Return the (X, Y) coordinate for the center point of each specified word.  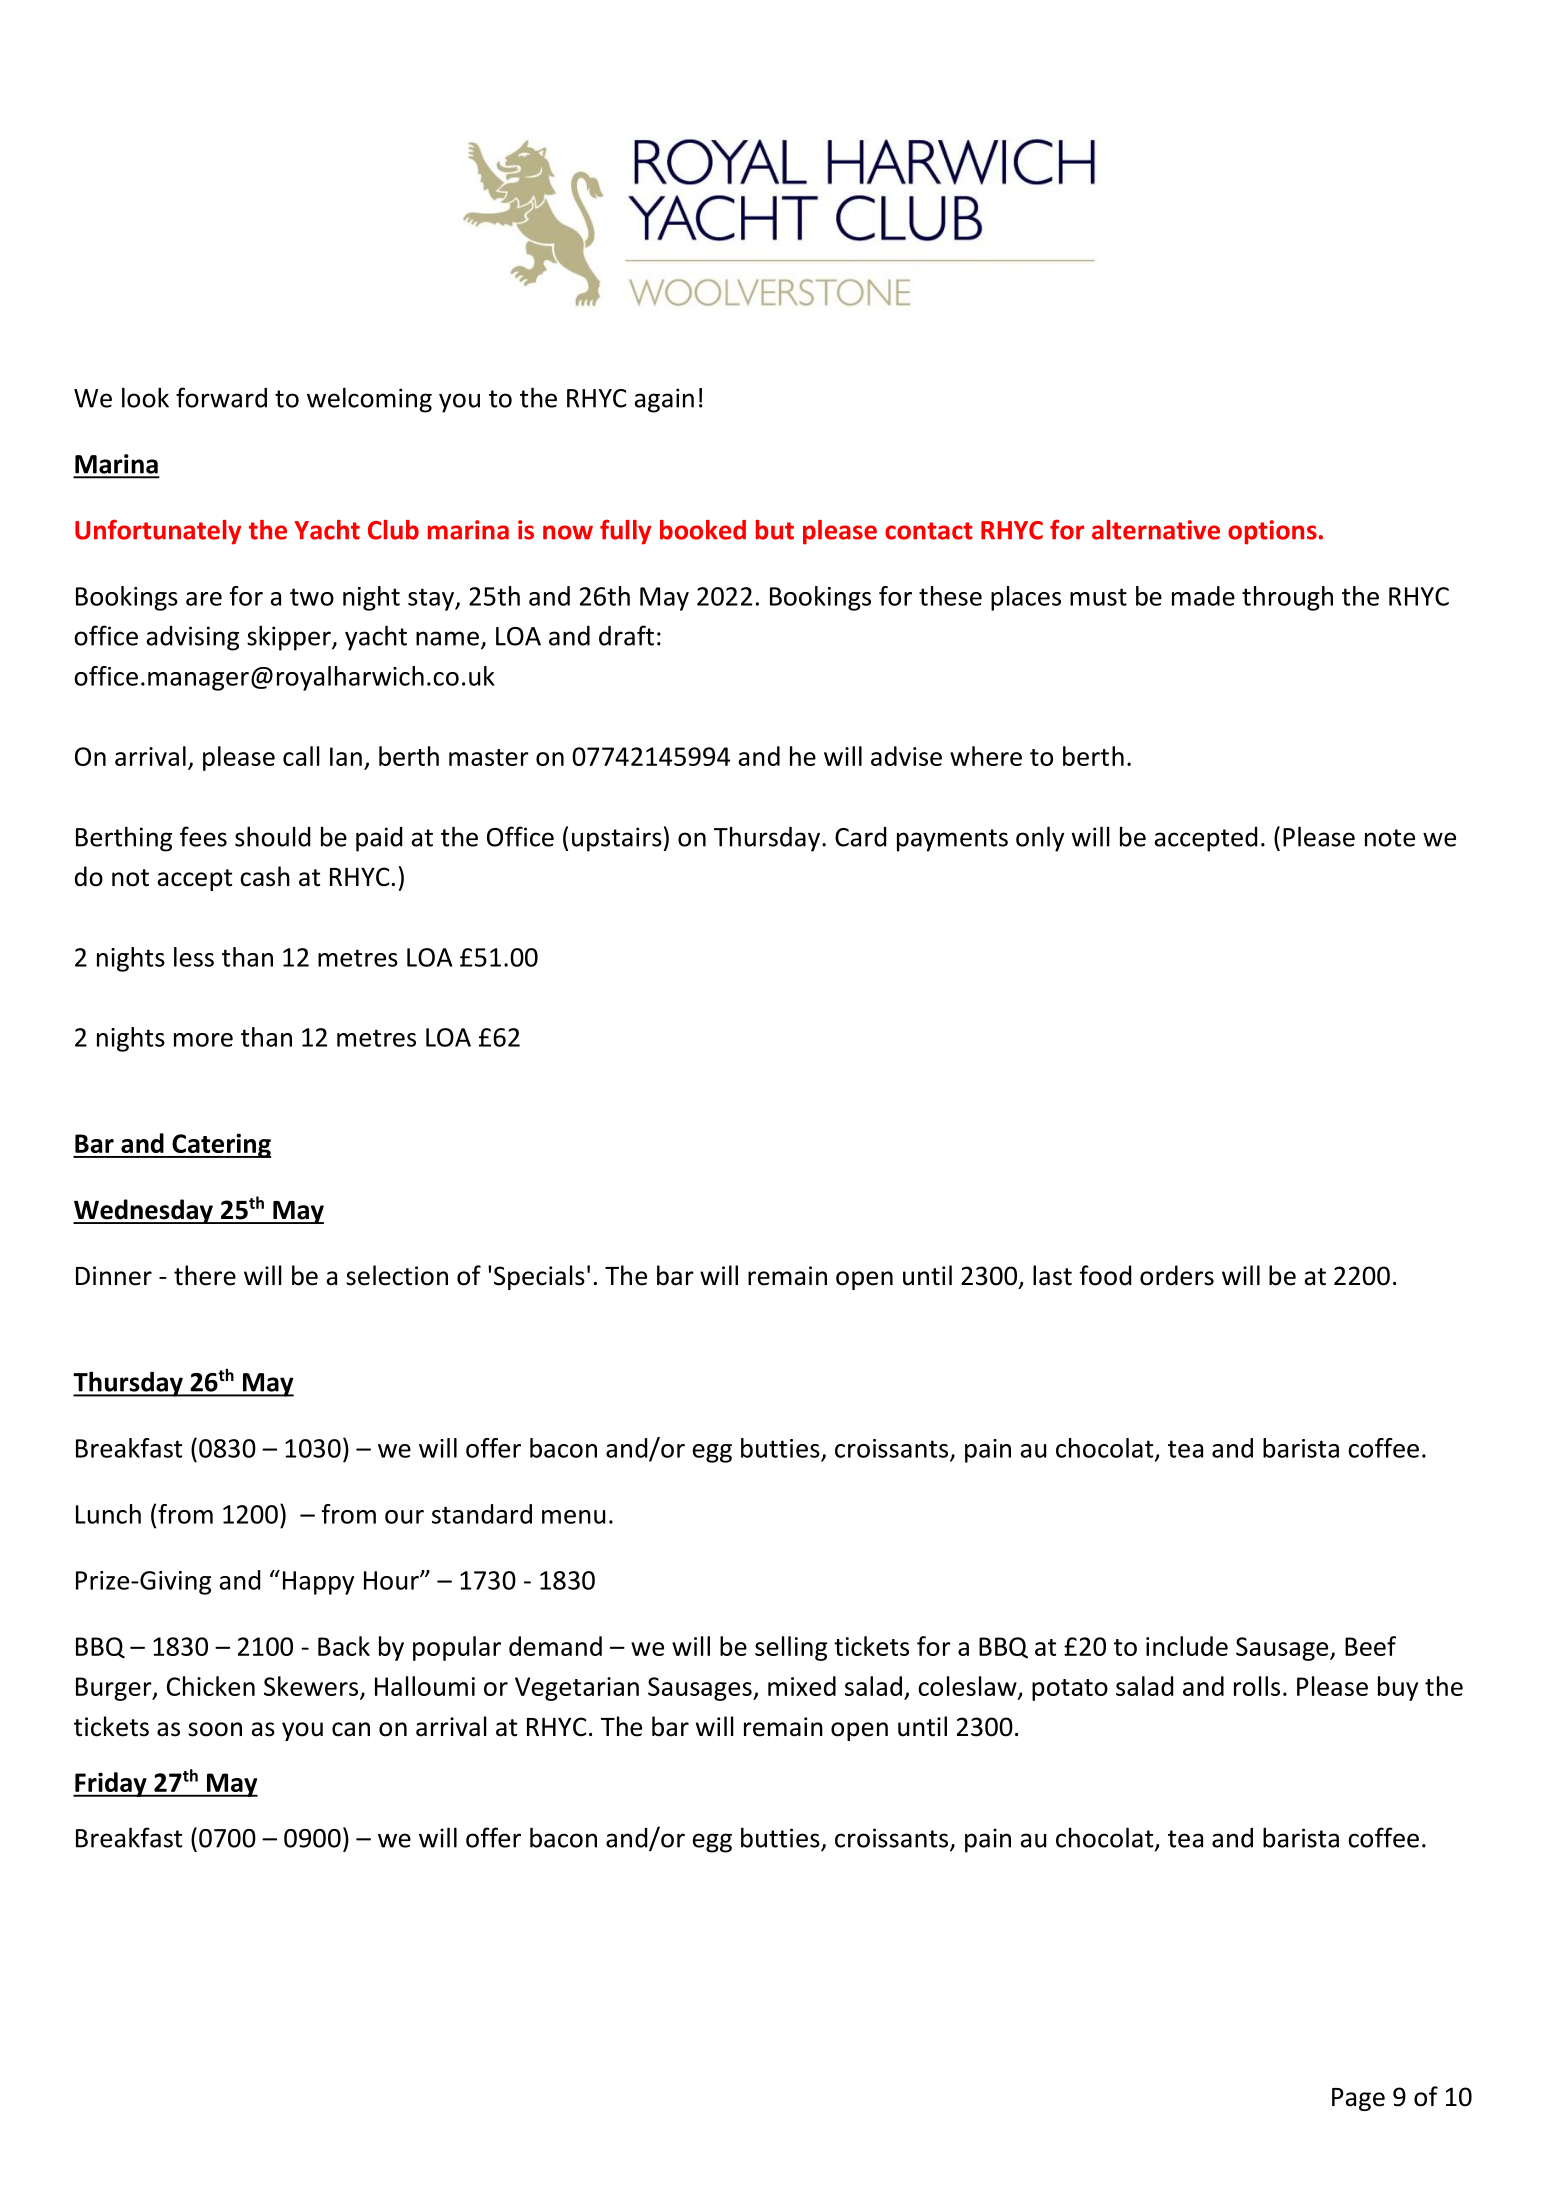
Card (860, 837)
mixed (802, 1686)
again (664, 400)
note (1390, 838)
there (205, 1275)
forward (221, 397)
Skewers (312, 1687)
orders (1177, 1275)
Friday (111, 1784)
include (1187, 1646)
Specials (539, 1277)
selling (791, 1648)
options (1272, 532)
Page (1358, 2099)
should (272, 836)
